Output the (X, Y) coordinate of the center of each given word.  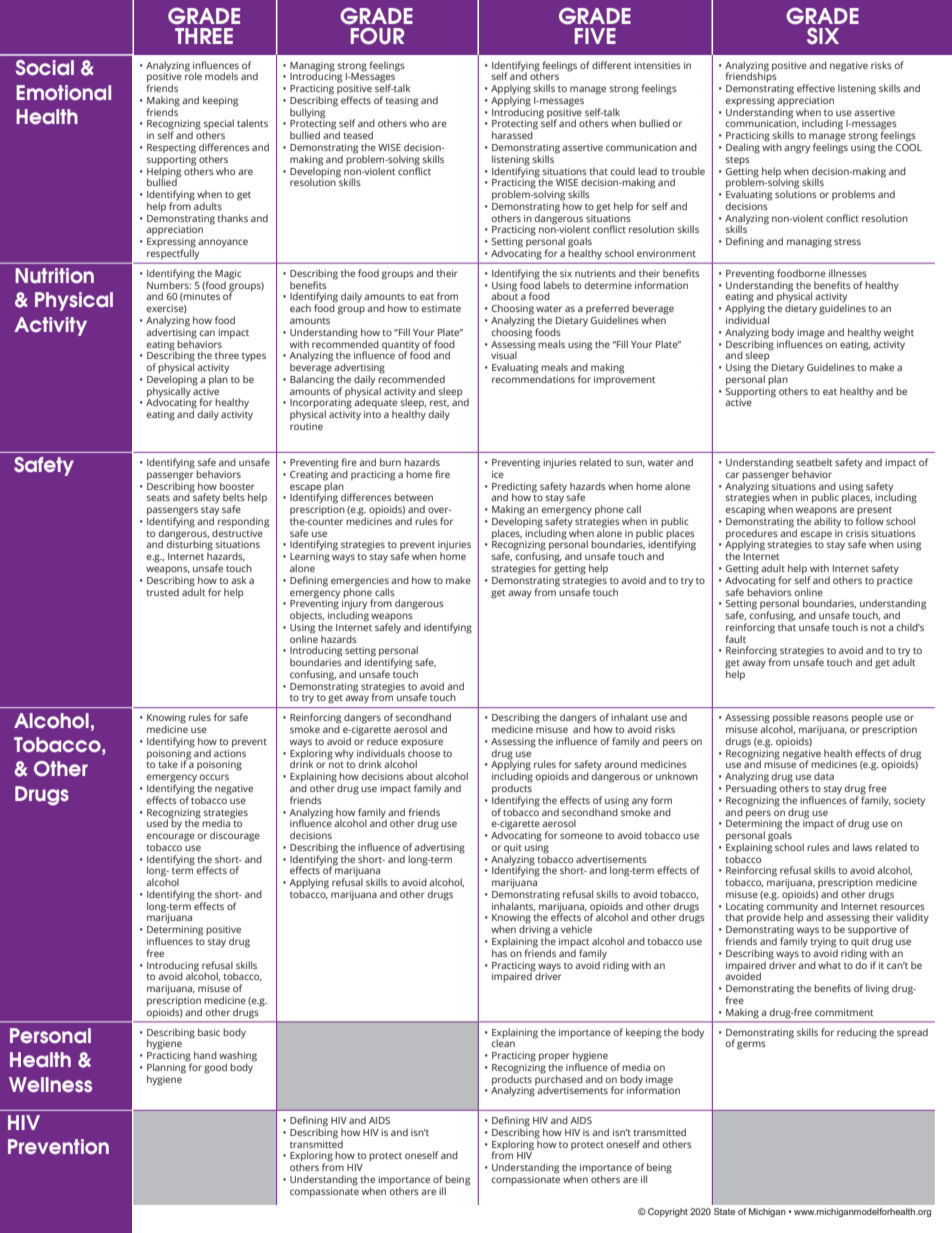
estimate (441, 308)
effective (816, 88)
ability (827, 522)
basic (209, 1032)
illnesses (848, 273)
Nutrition (54, 275)
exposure (421, 744)
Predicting (514, 488)
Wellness (50, 1085)
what (829, 965)
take (168, 764)
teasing (401, 102)
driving (534, 930)
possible (791, 719)
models (221, 76)
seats (158, 497)
